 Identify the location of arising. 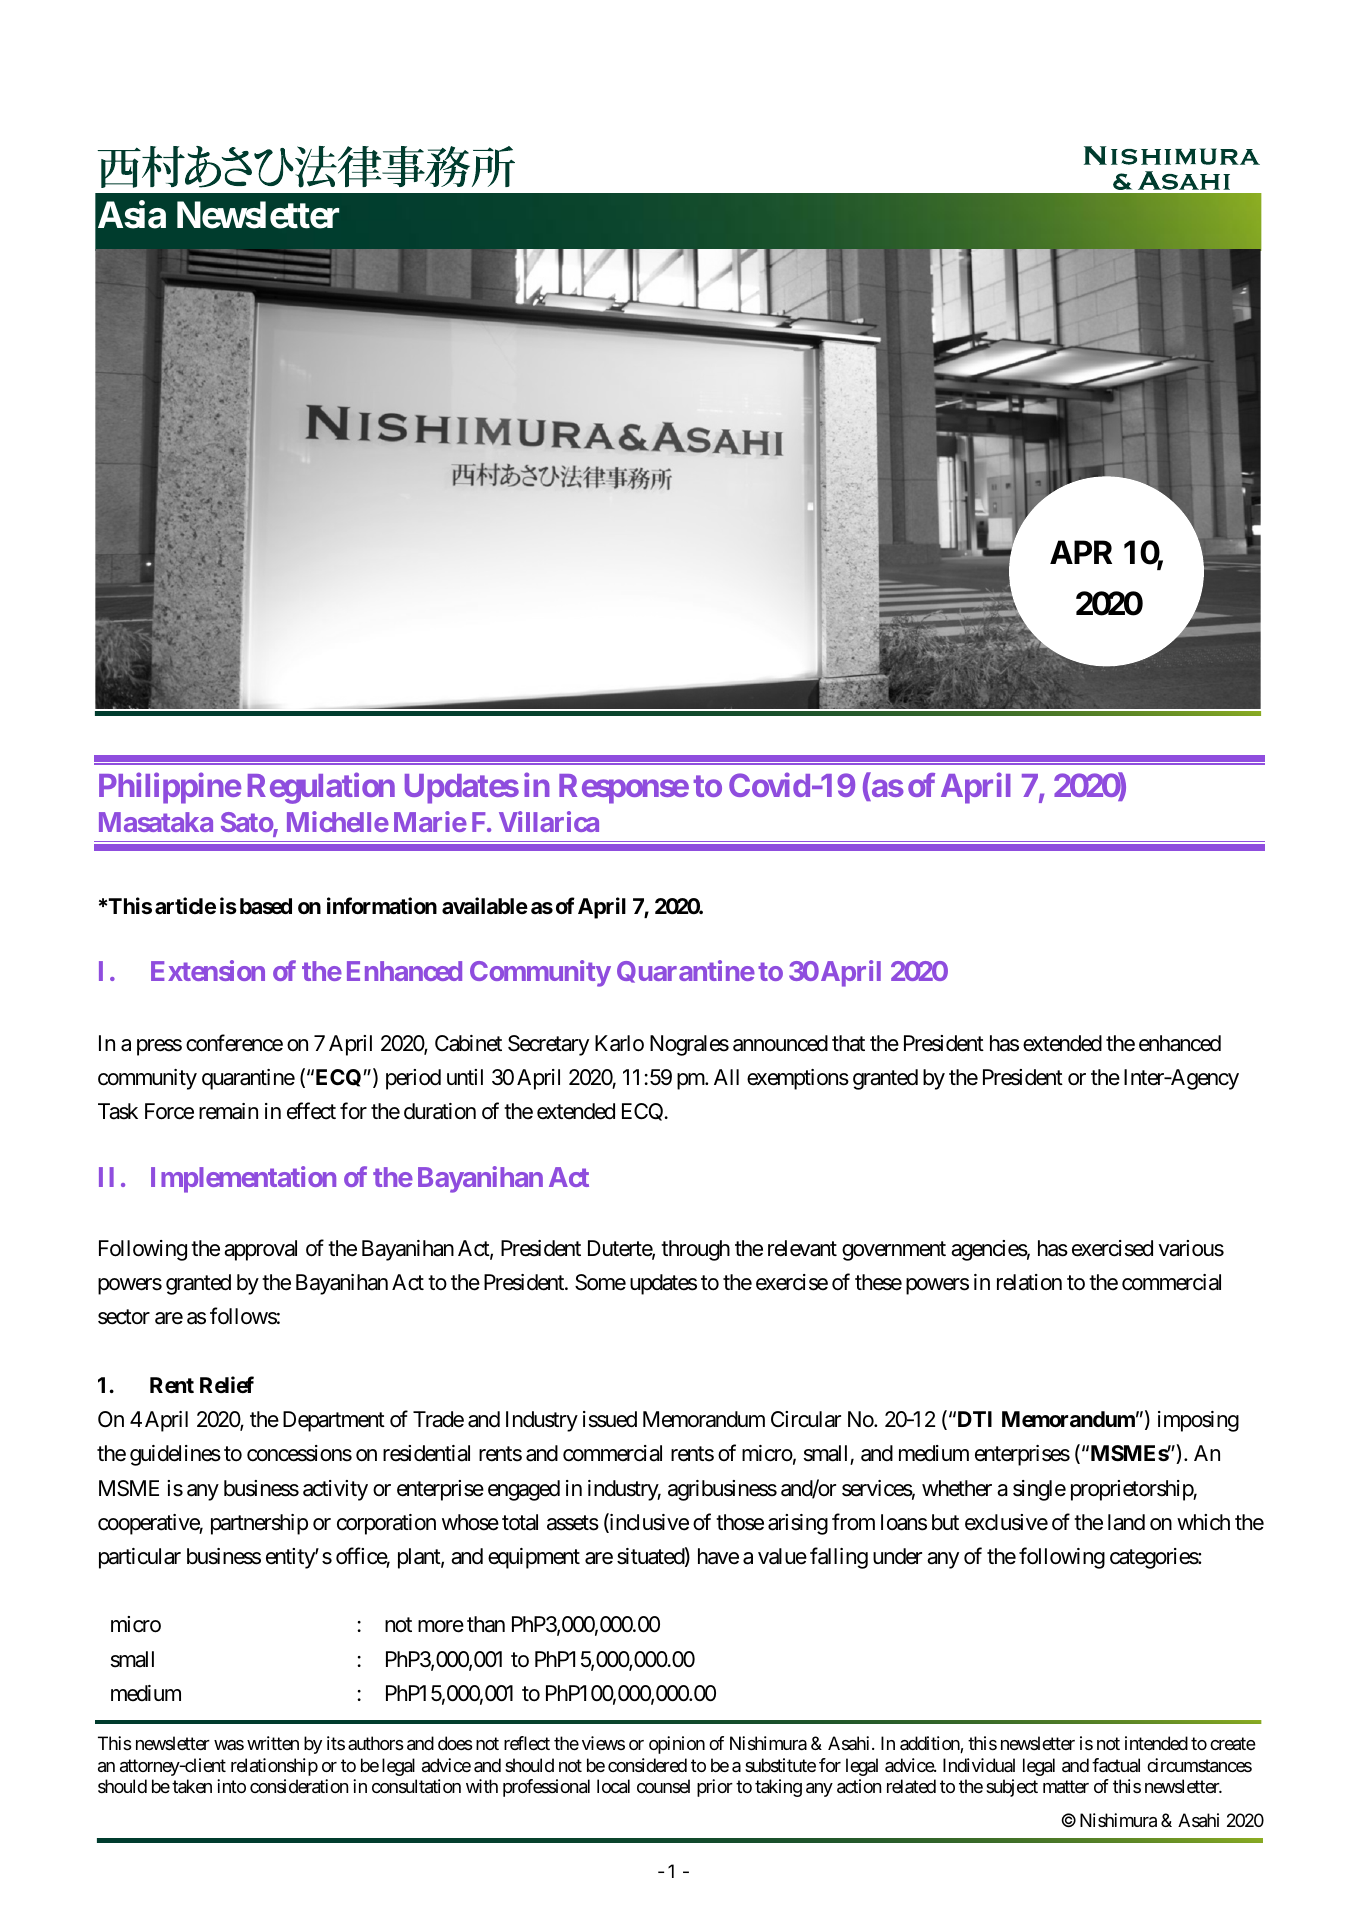
(798, 1524).
